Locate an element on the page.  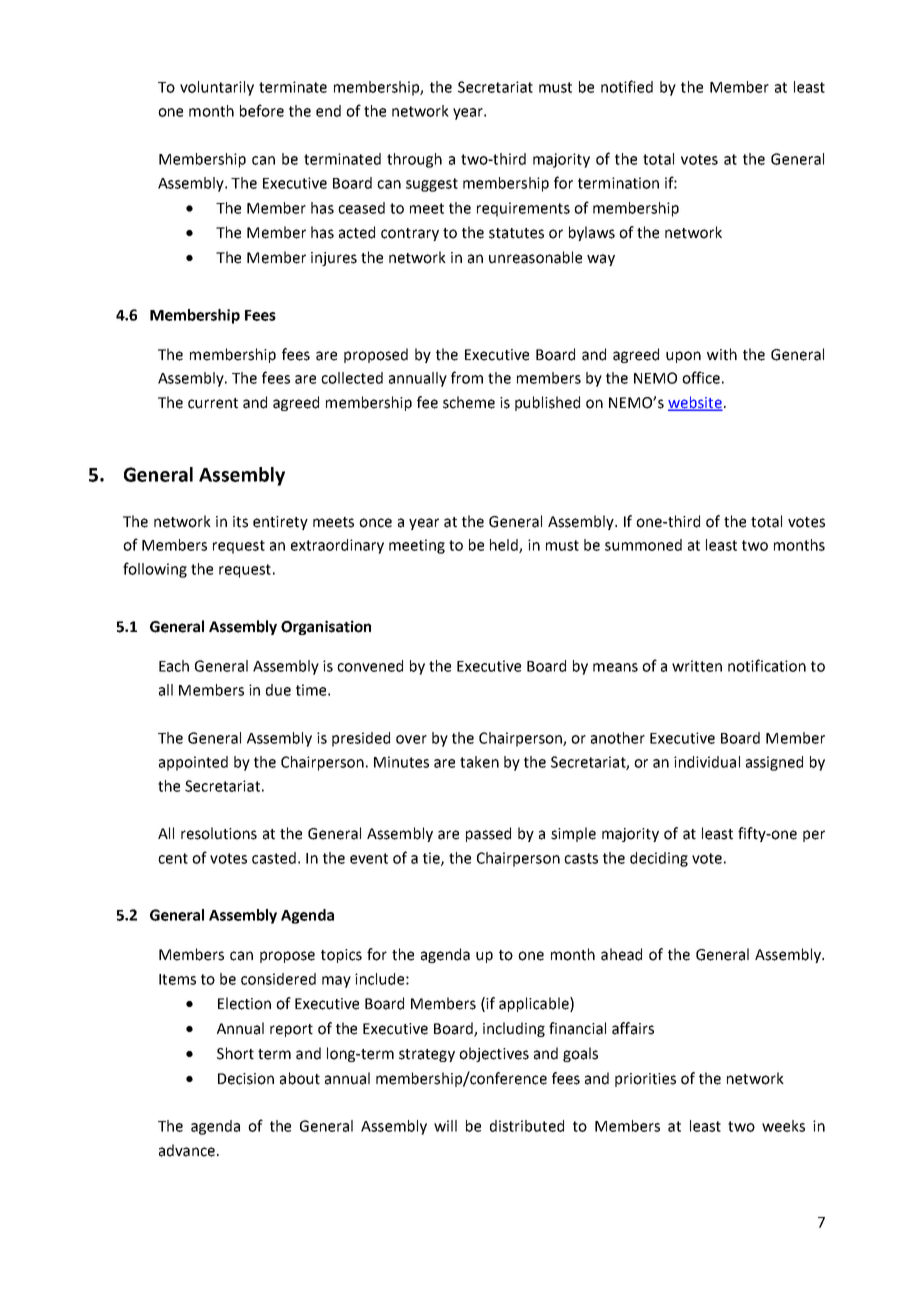
will is located at coordinates (445, 1126).
